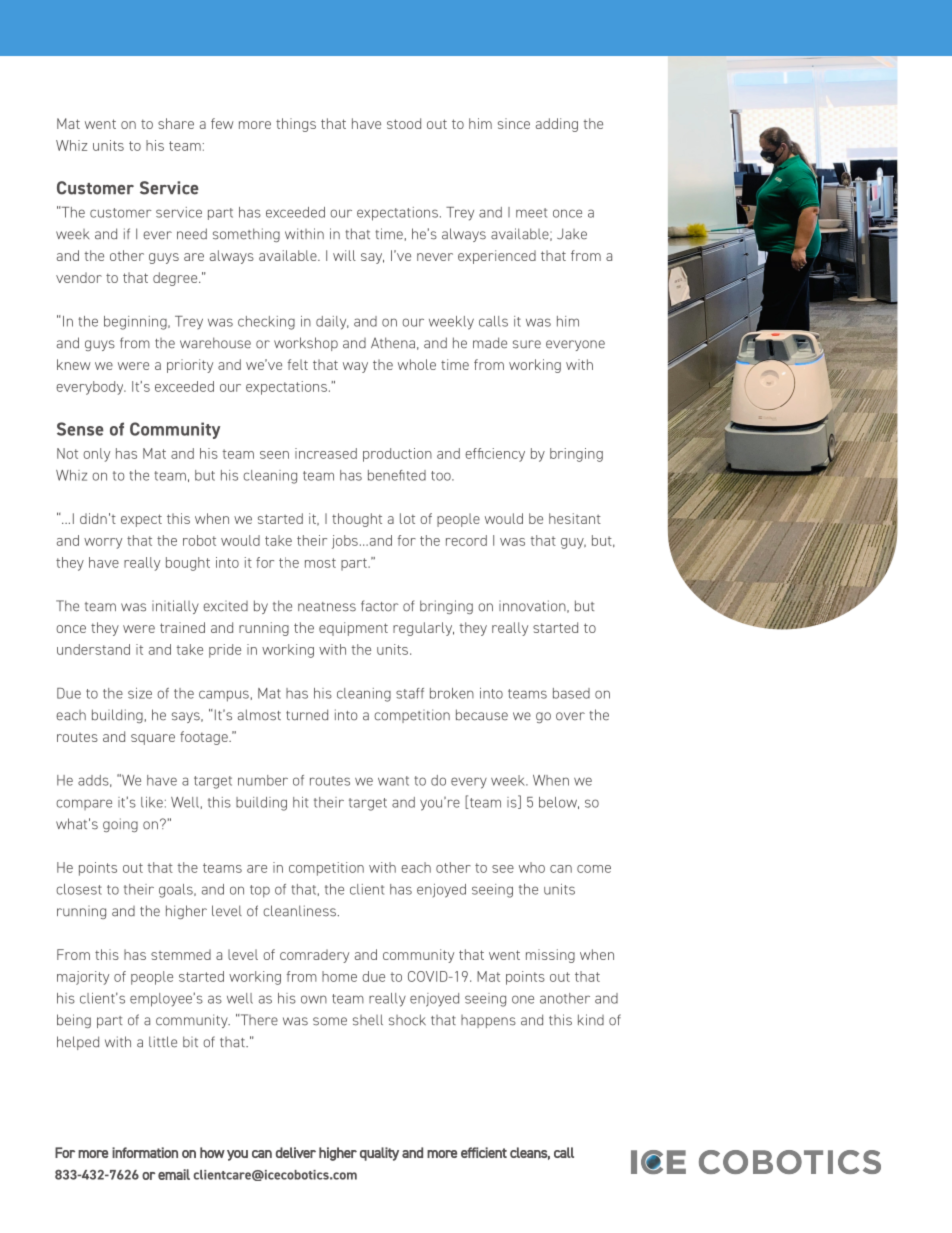  What do you see at coordinates (152, 802) in the document?
I see `like` at bounding box center [152, 802].
